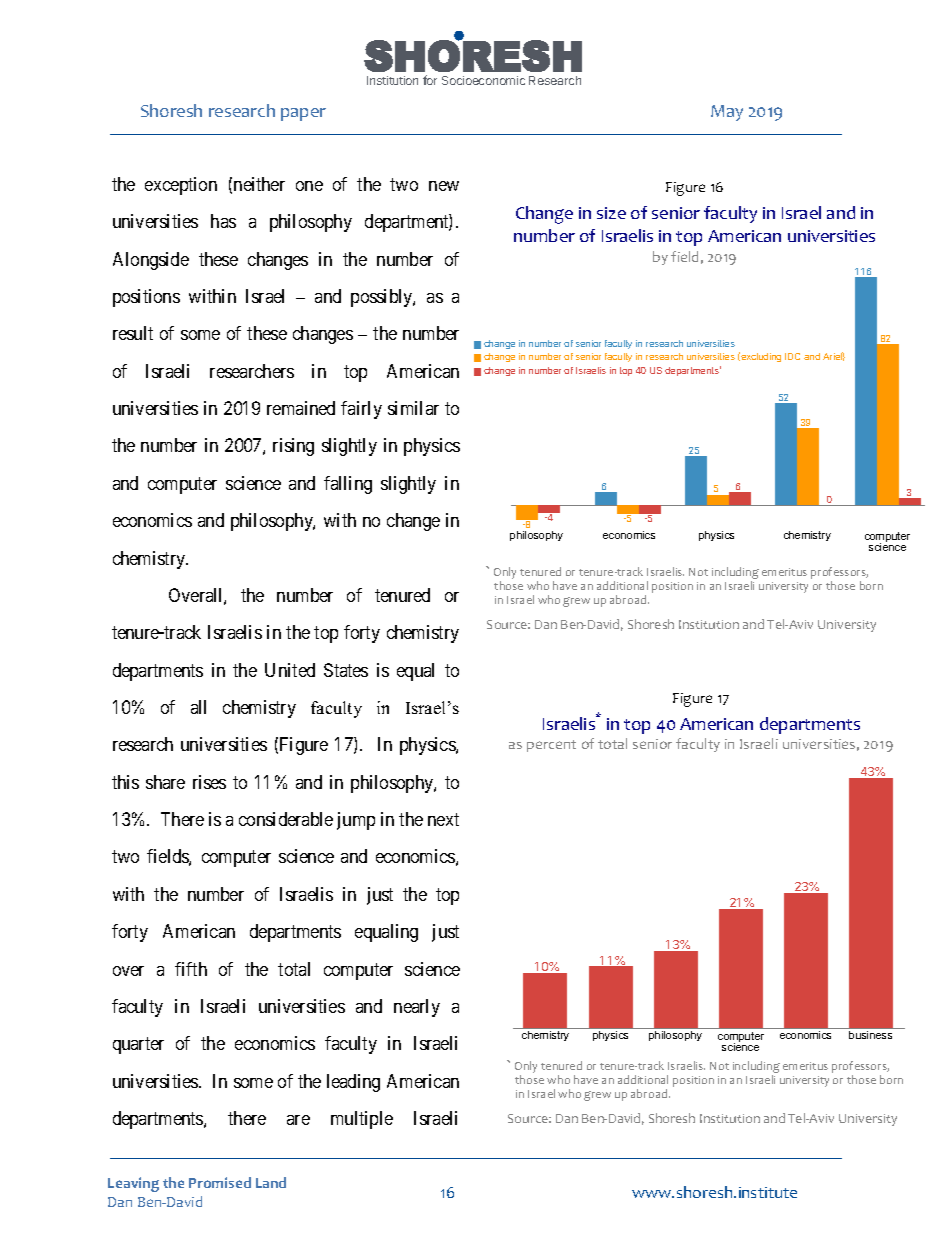 The image size is (952, 1233). What do you see at coordinates (443, 819) in the document?
I see `next` at bounding box center [443, 819].
